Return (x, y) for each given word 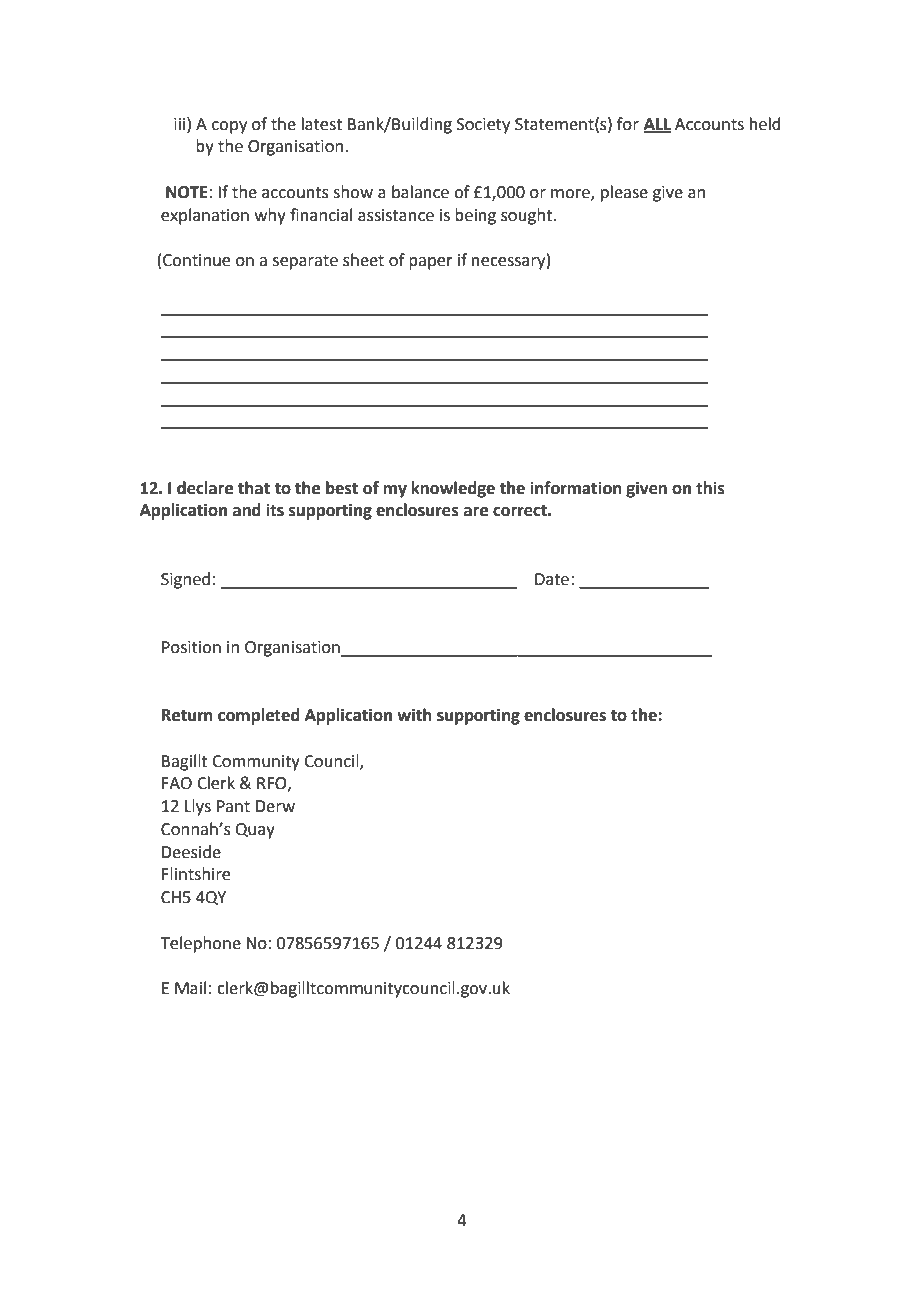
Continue (196, 260)
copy (229, 127)
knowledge (453, 489)
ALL (657, 125)
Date (552, 579)
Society (483, 126)
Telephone (201, 944)
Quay (255, 831)
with (414, 715)
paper (431, 263)
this (710, 488)
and (247, 510)
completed (259, 716)
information (576, 488)
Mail (190, 988)
